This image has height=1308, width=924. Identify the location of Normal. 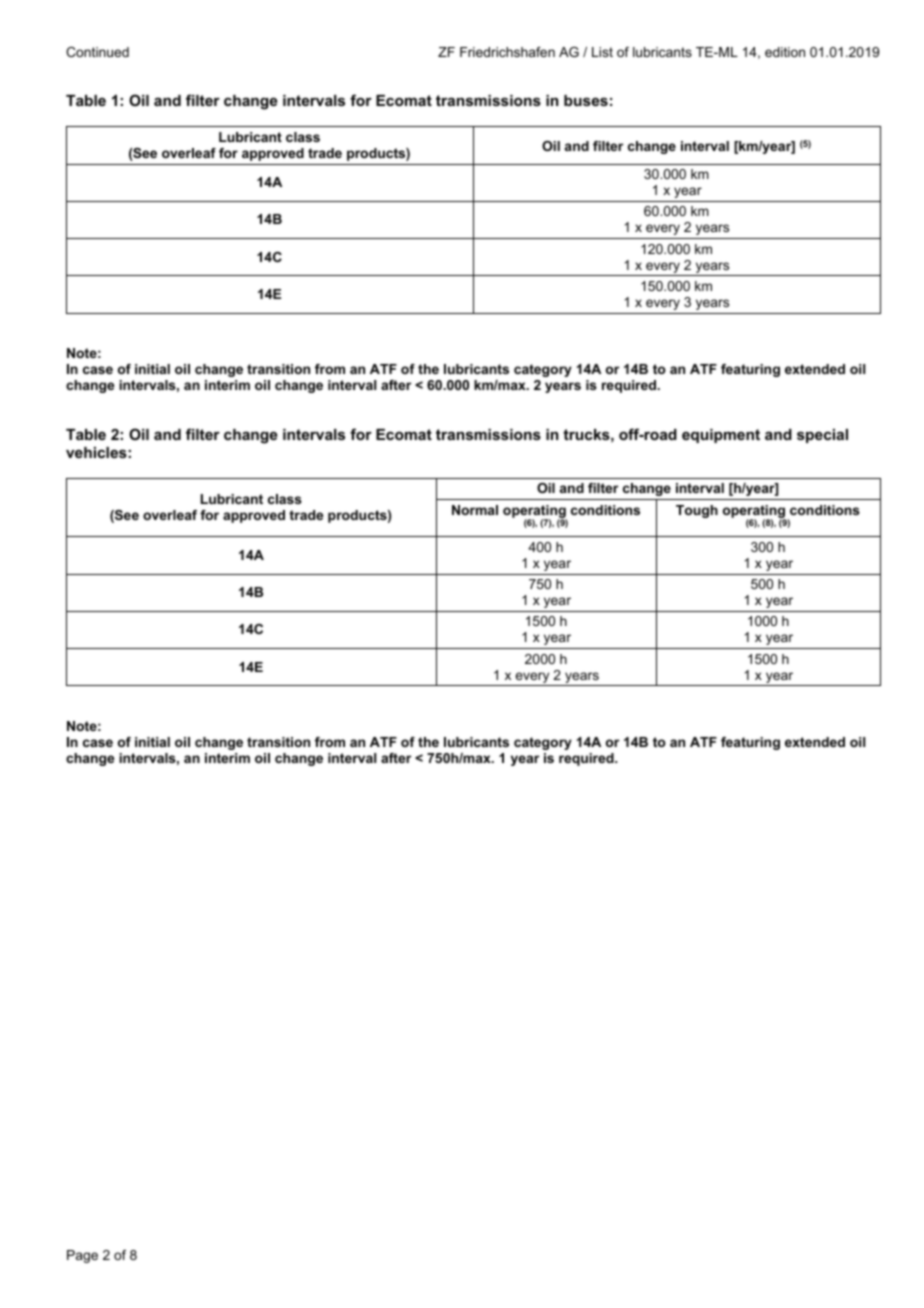
(475, 510).
